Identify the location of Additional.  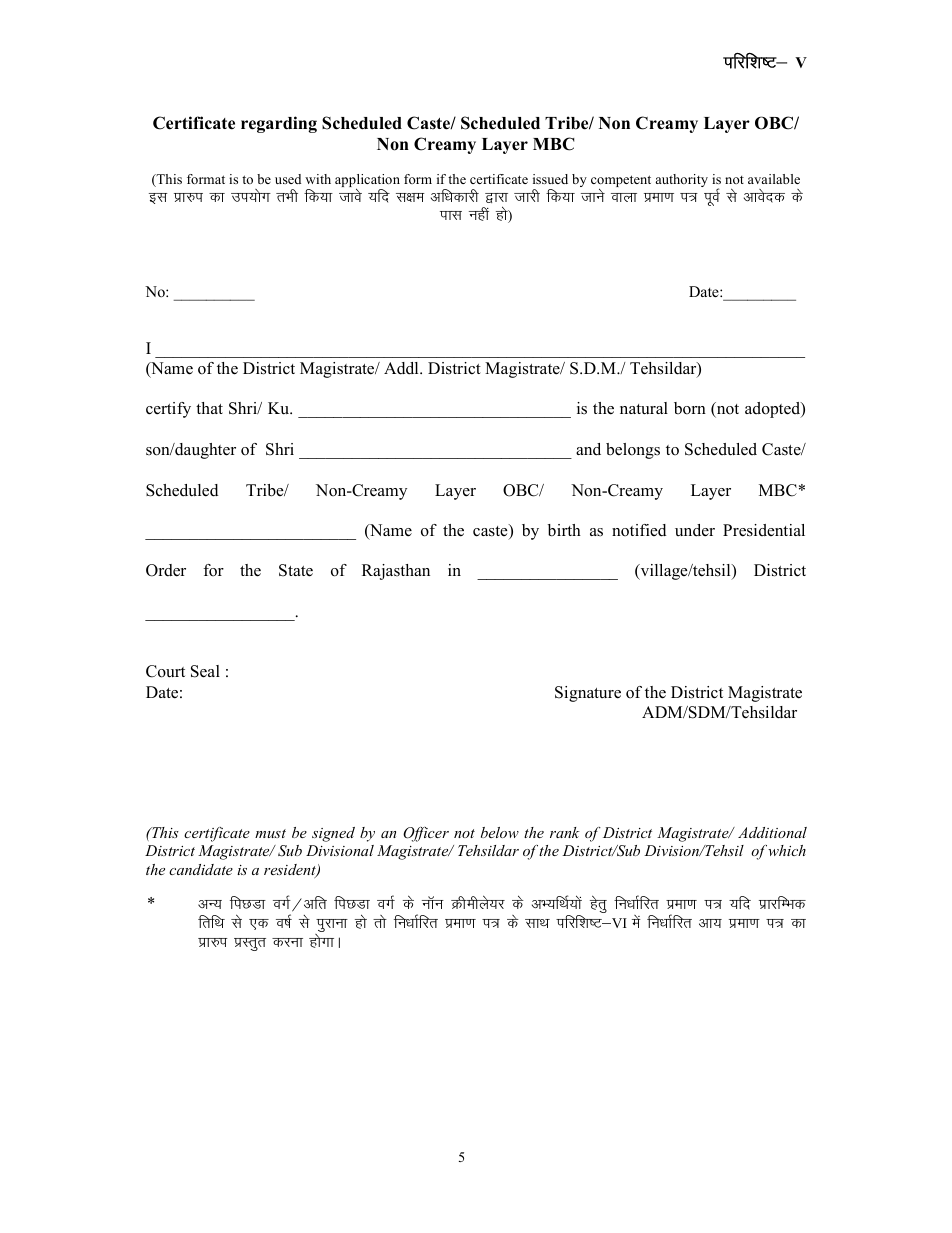
(772, 832).
